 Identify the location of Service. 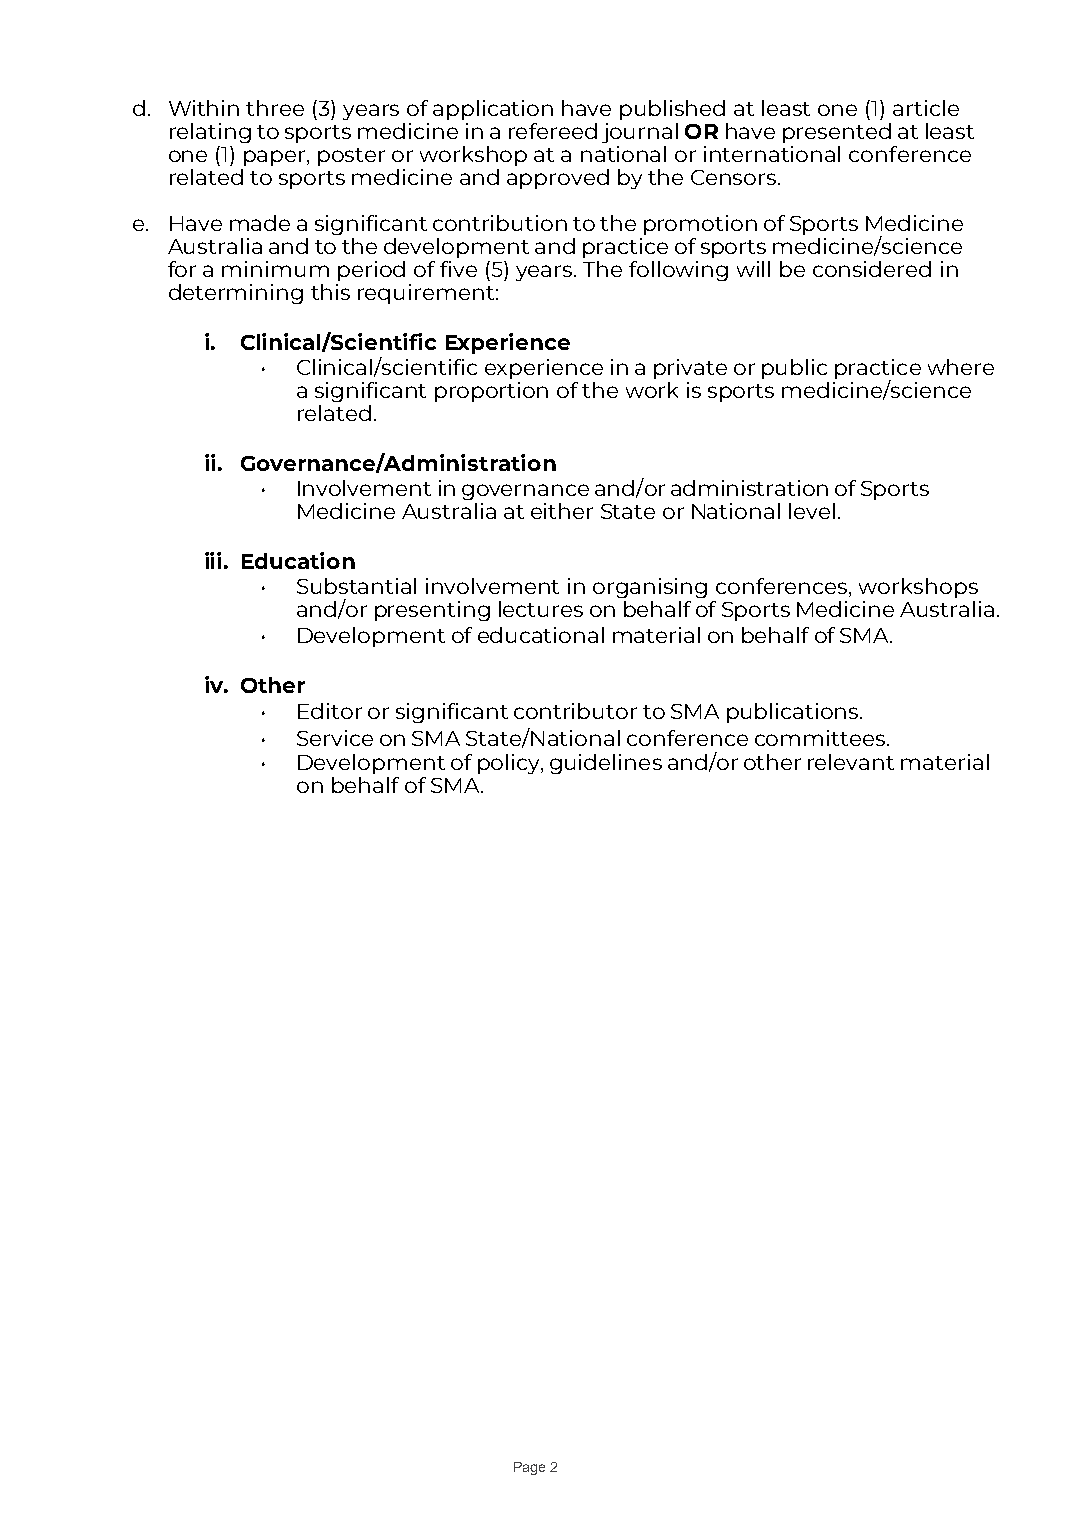
(335, 738).
